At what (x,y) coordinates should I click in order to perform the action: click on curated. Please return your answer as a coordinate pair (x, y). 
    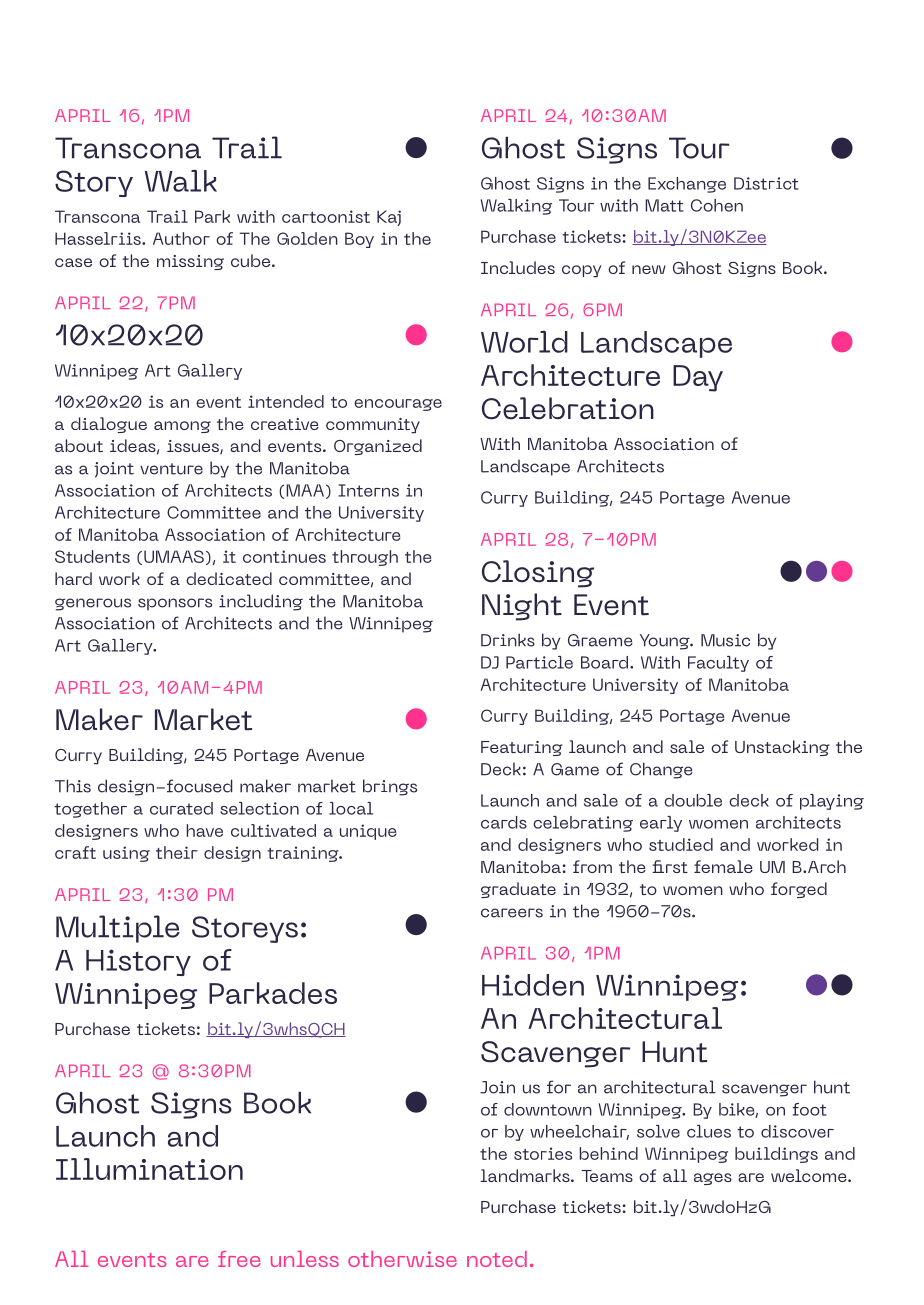
    Looking at the image, I should click on (181, 808).
